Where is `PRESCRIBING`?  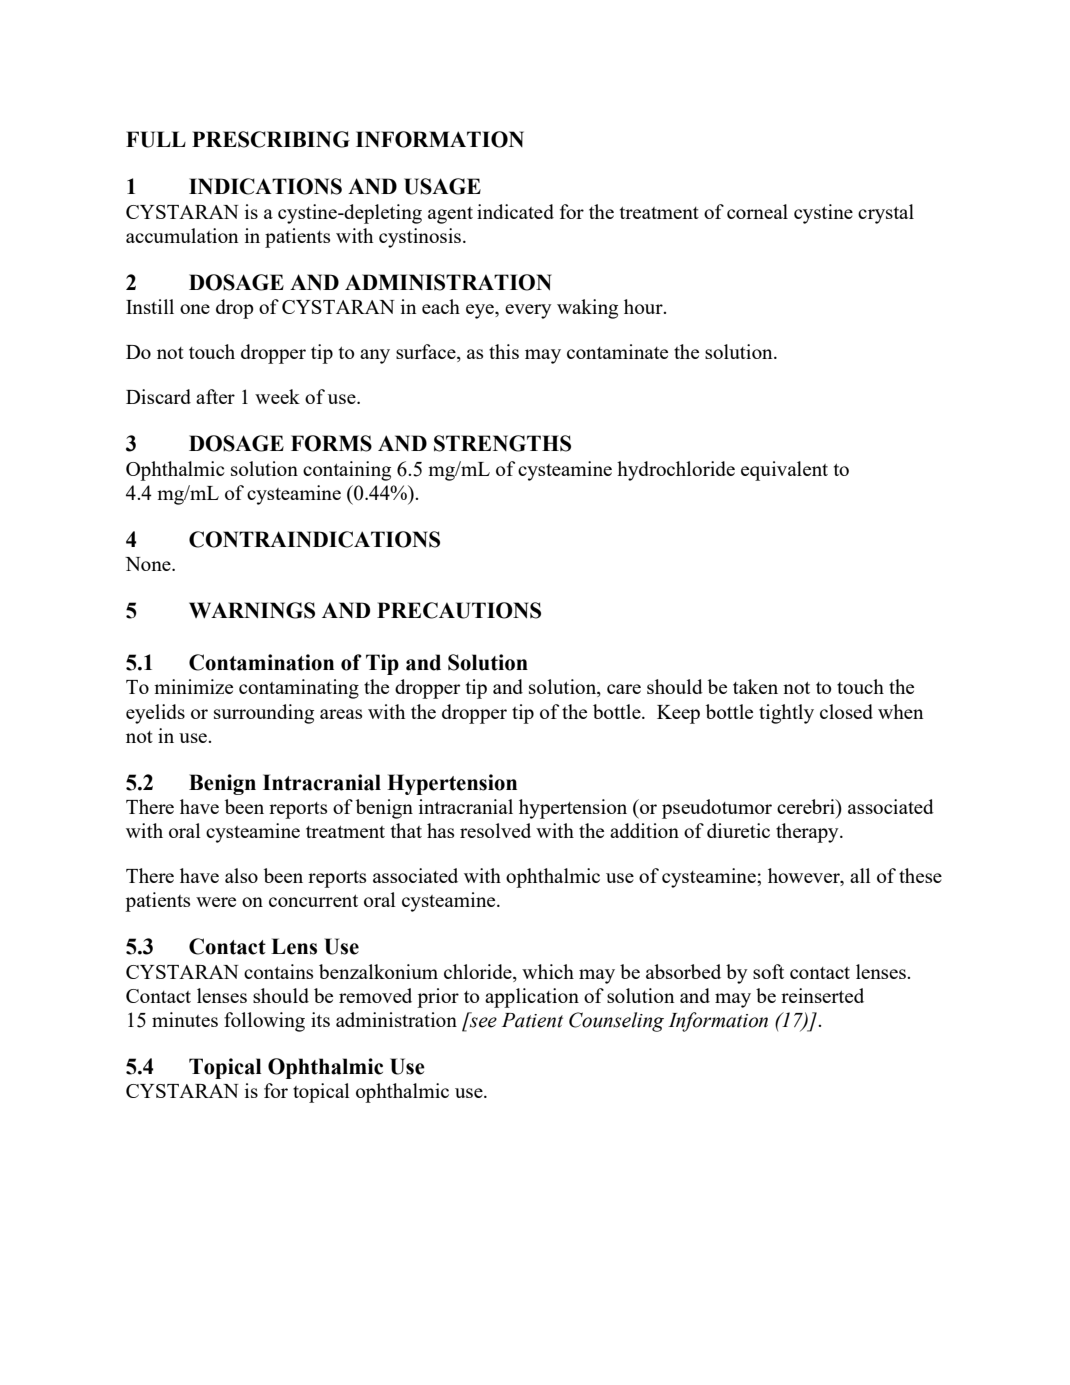 PRESCRIBING is located at coordinates (271, 139).
